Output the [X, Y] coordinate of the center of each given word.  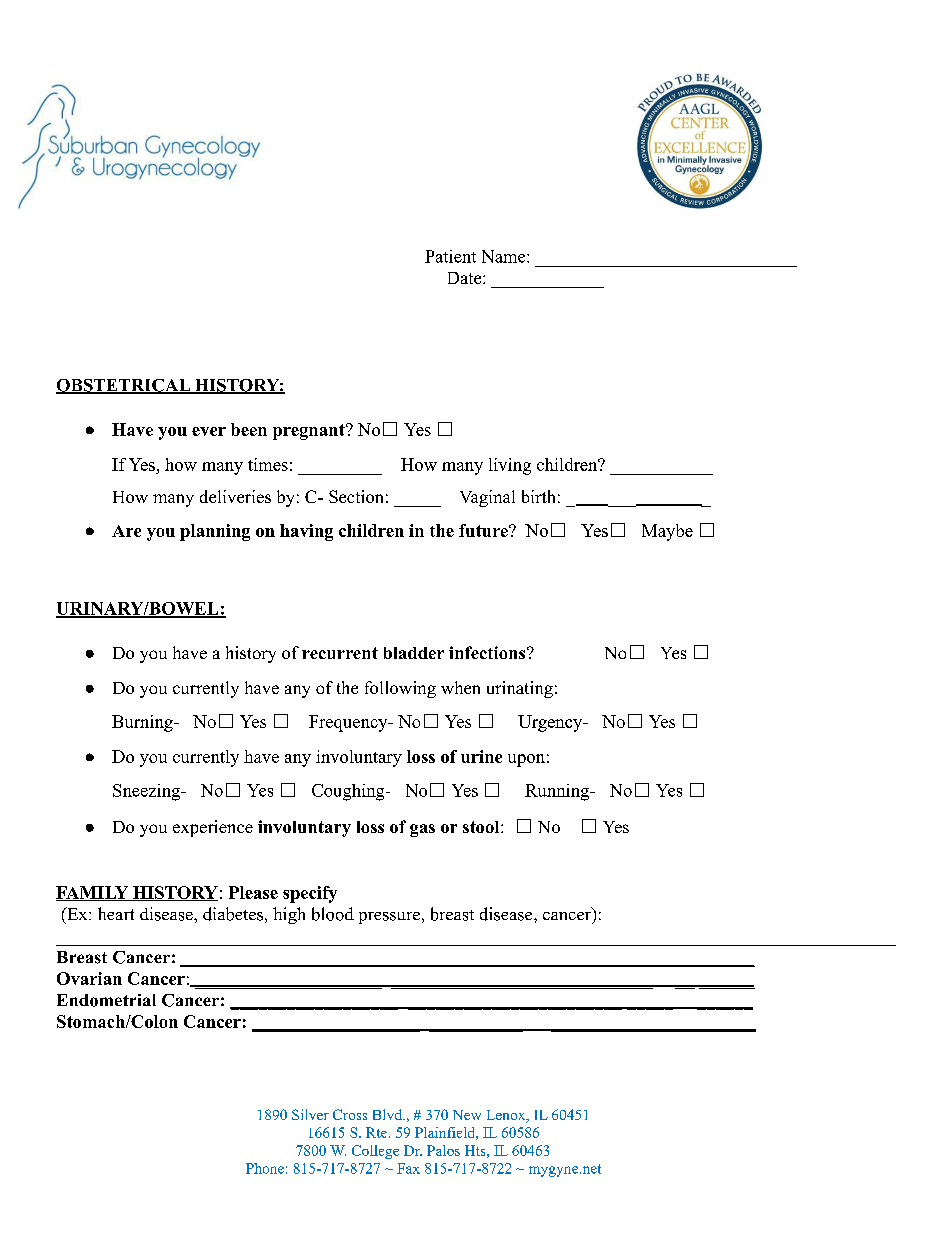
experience [213, 828]
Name [505, 256]
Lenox [507, 1116]
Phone [265, 1168]
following [400, 689]
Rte [376, 1132]
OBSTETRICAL [124, 386]
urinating [520, 689]
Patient [450, 256]
